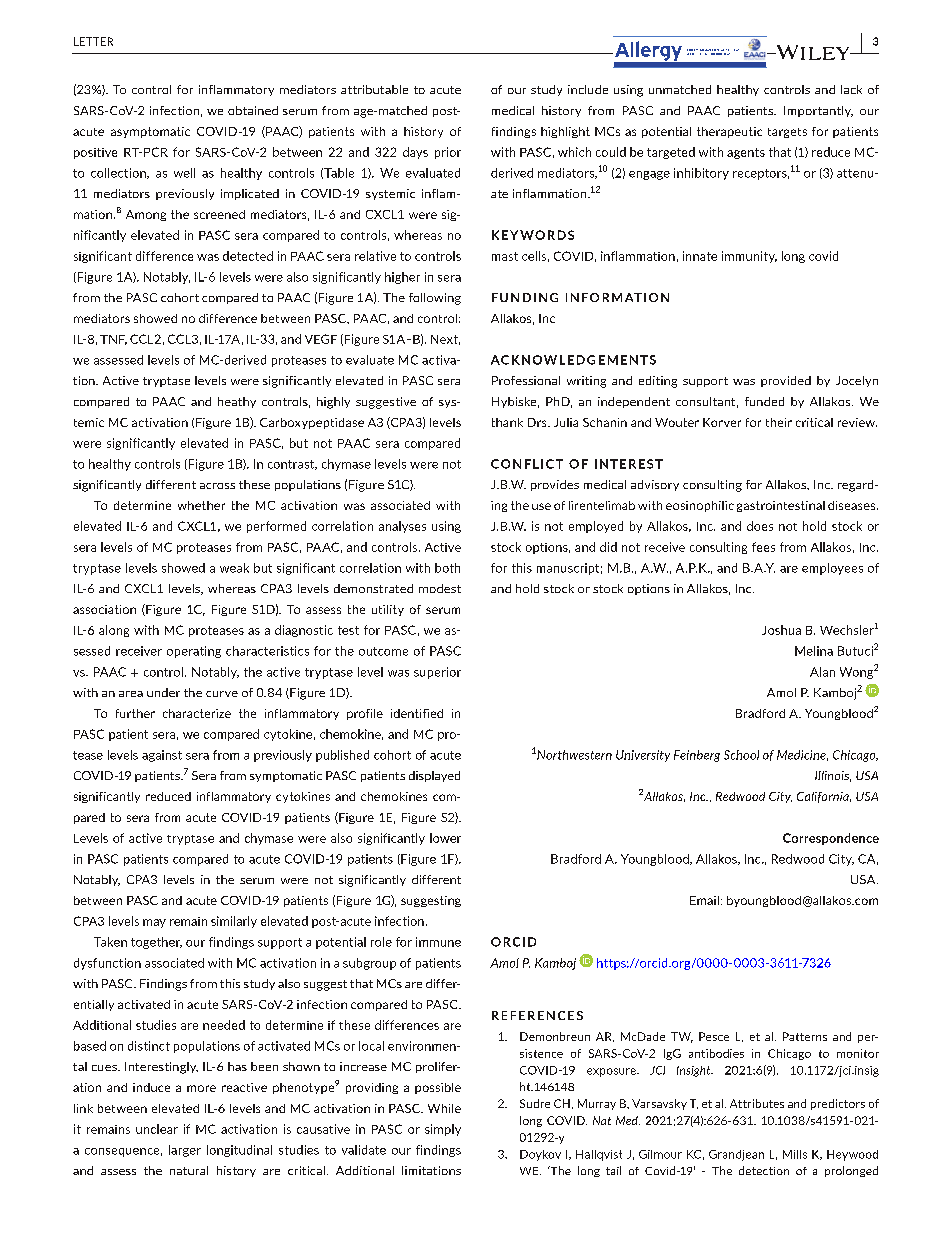  I want to click on prior, so click(448, 153).
